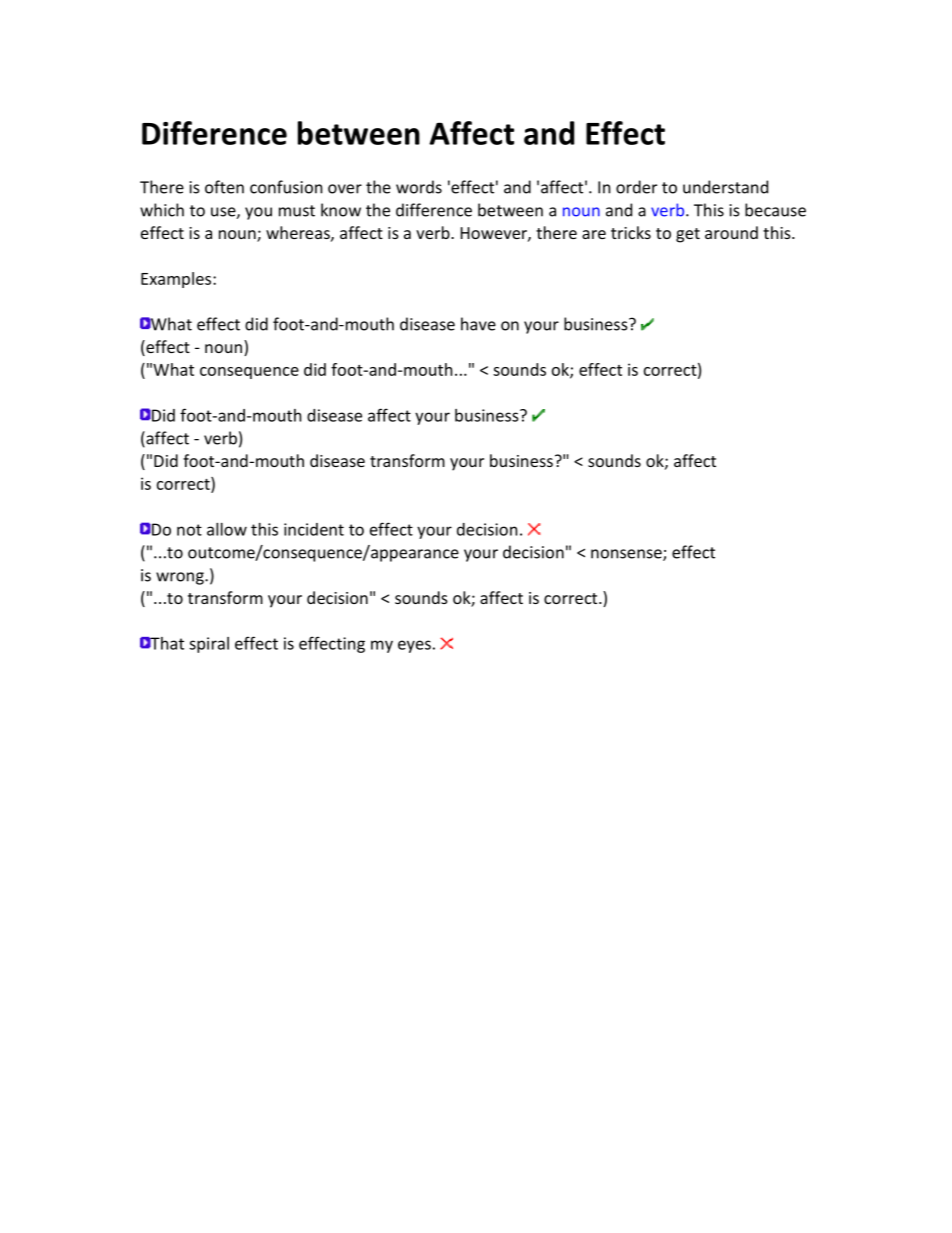  Describe the element at coordinates (224, 187) in the document. I see `often` at that location.
